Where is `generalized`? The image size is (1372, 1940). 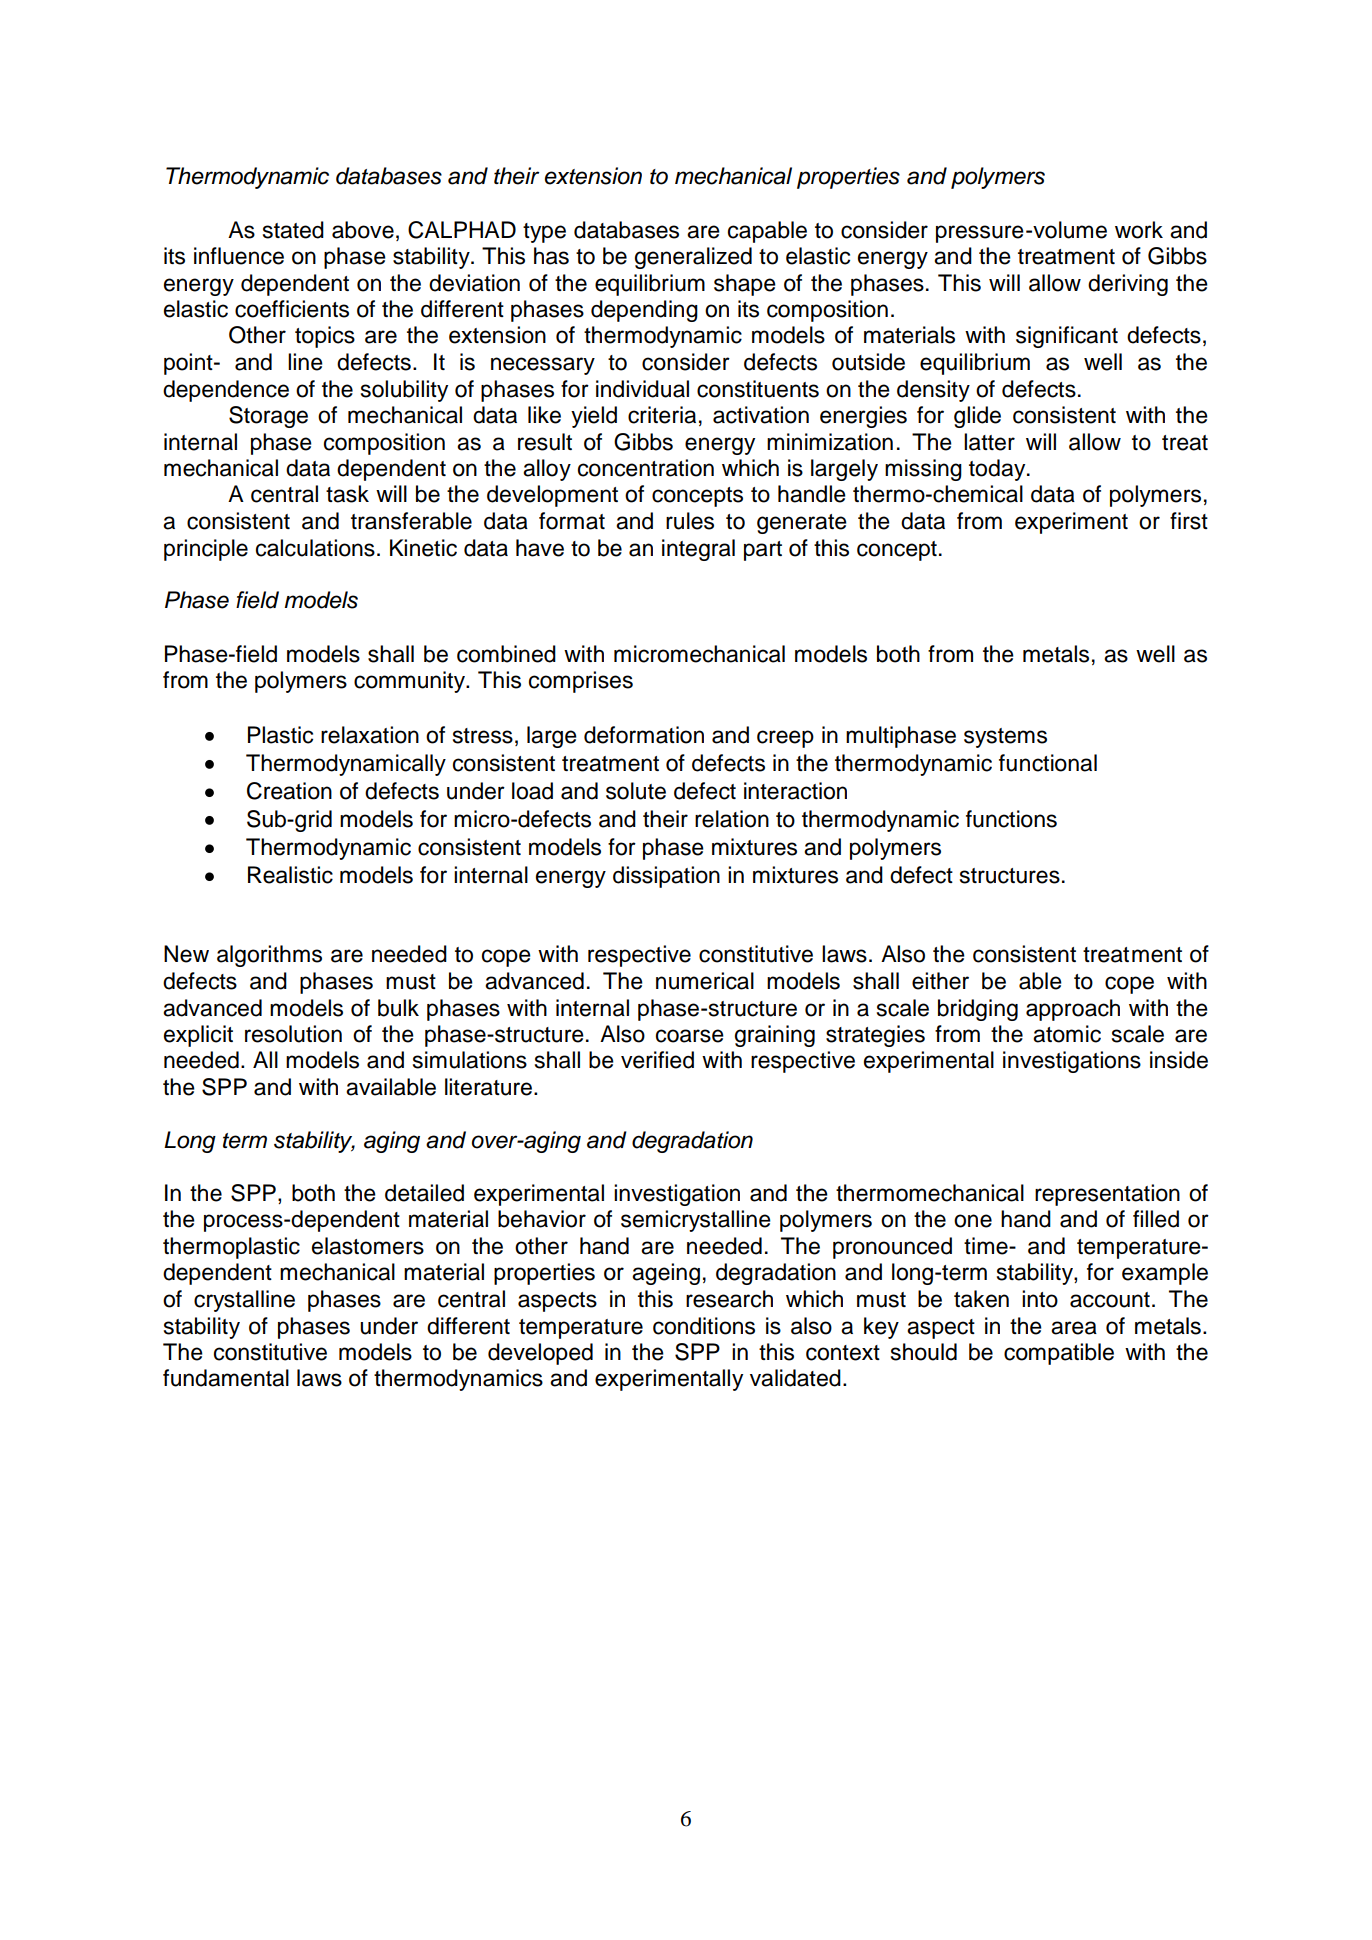 generalized is located at coordinates (693, 258).
